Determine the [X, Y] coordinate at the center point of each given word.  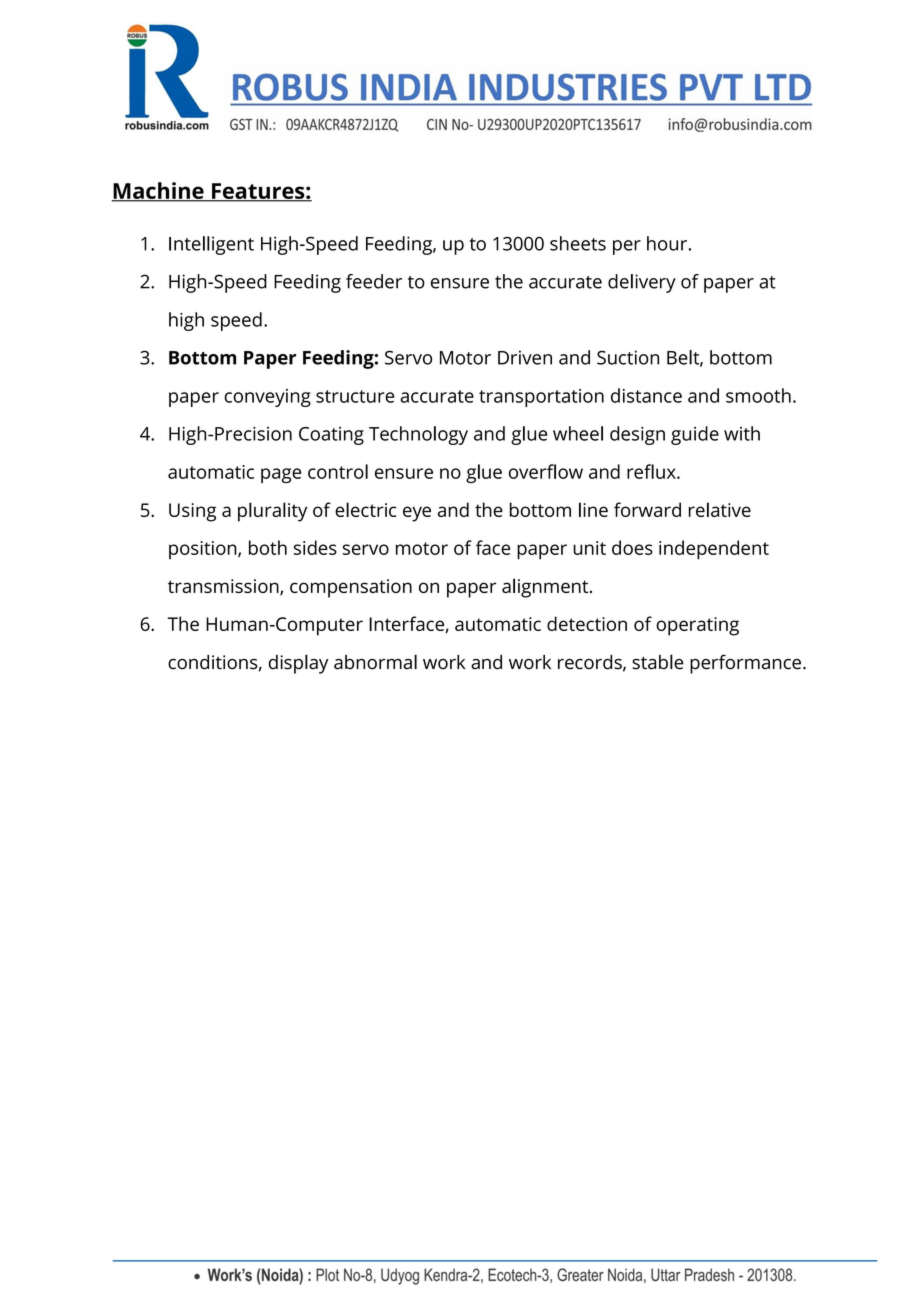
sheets [578, 243]
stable [657, 662]
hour [667, 243]
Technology [418, 435]
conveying [267, 398]
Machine [158, 191]
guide [695, 435]
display [298, 664]
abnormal [375, 662]
